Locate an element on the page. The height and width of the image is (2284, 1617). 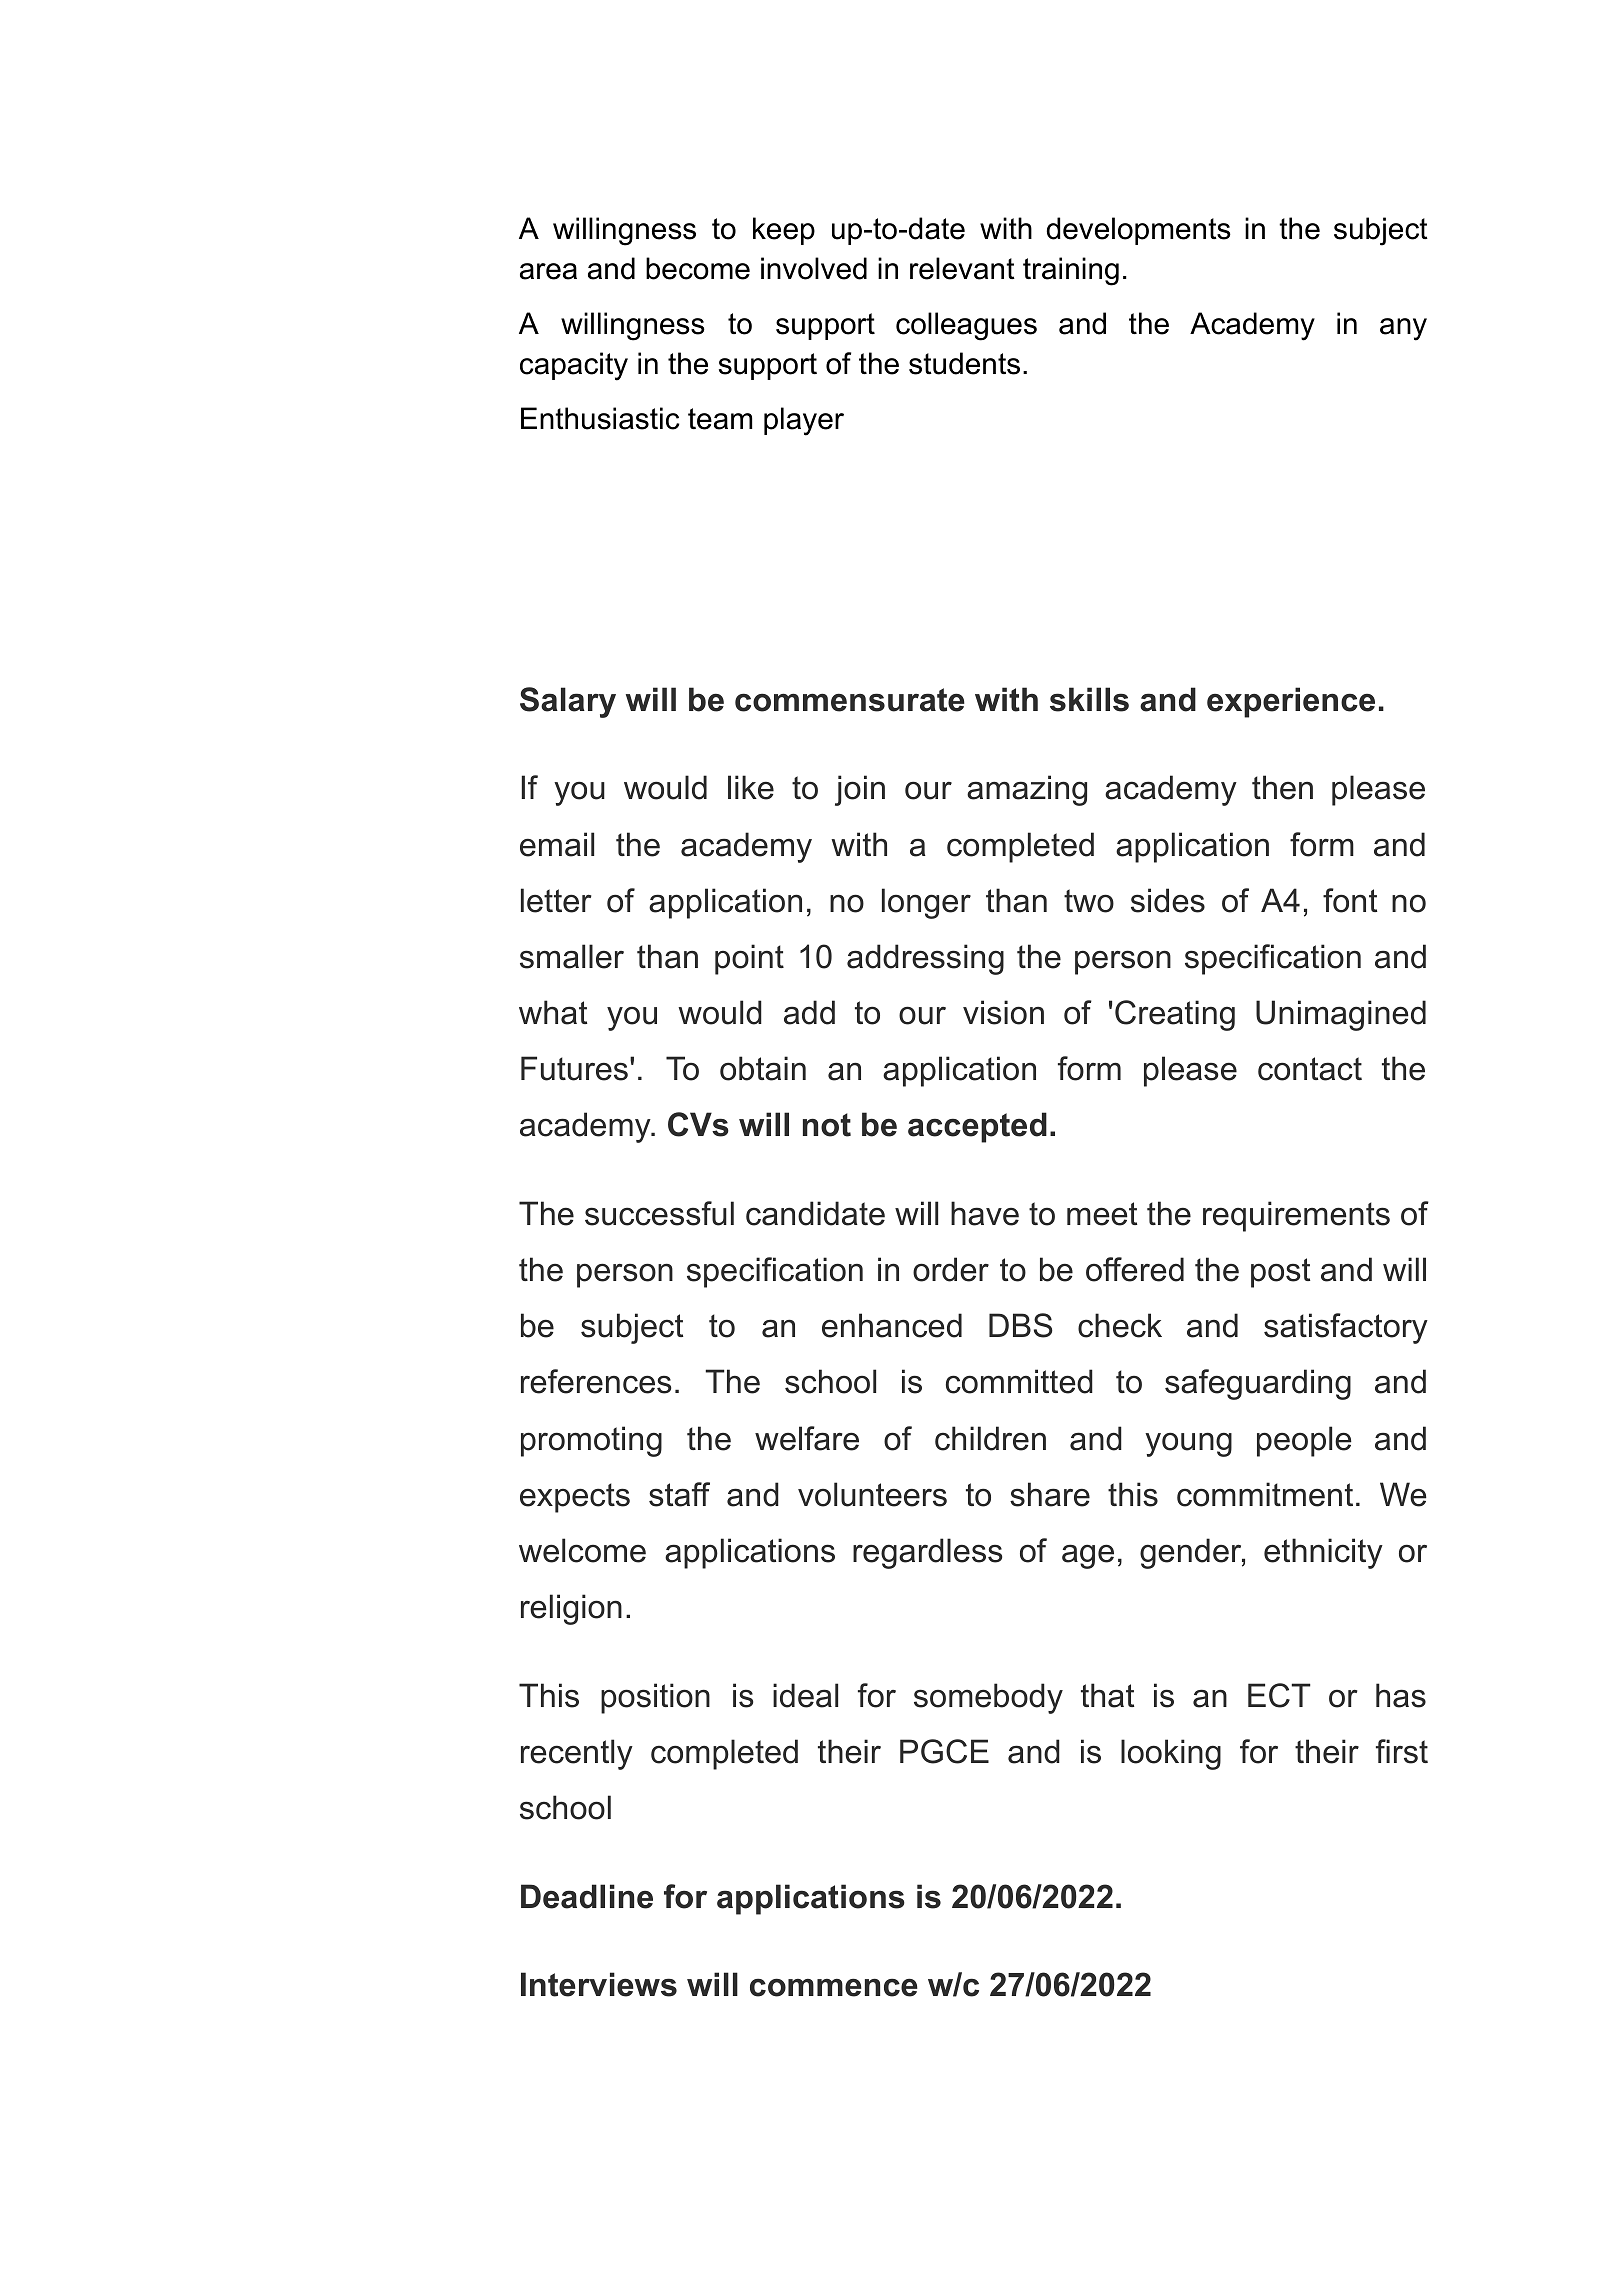
safeguarding is located at coordinates (1258, 1384).
